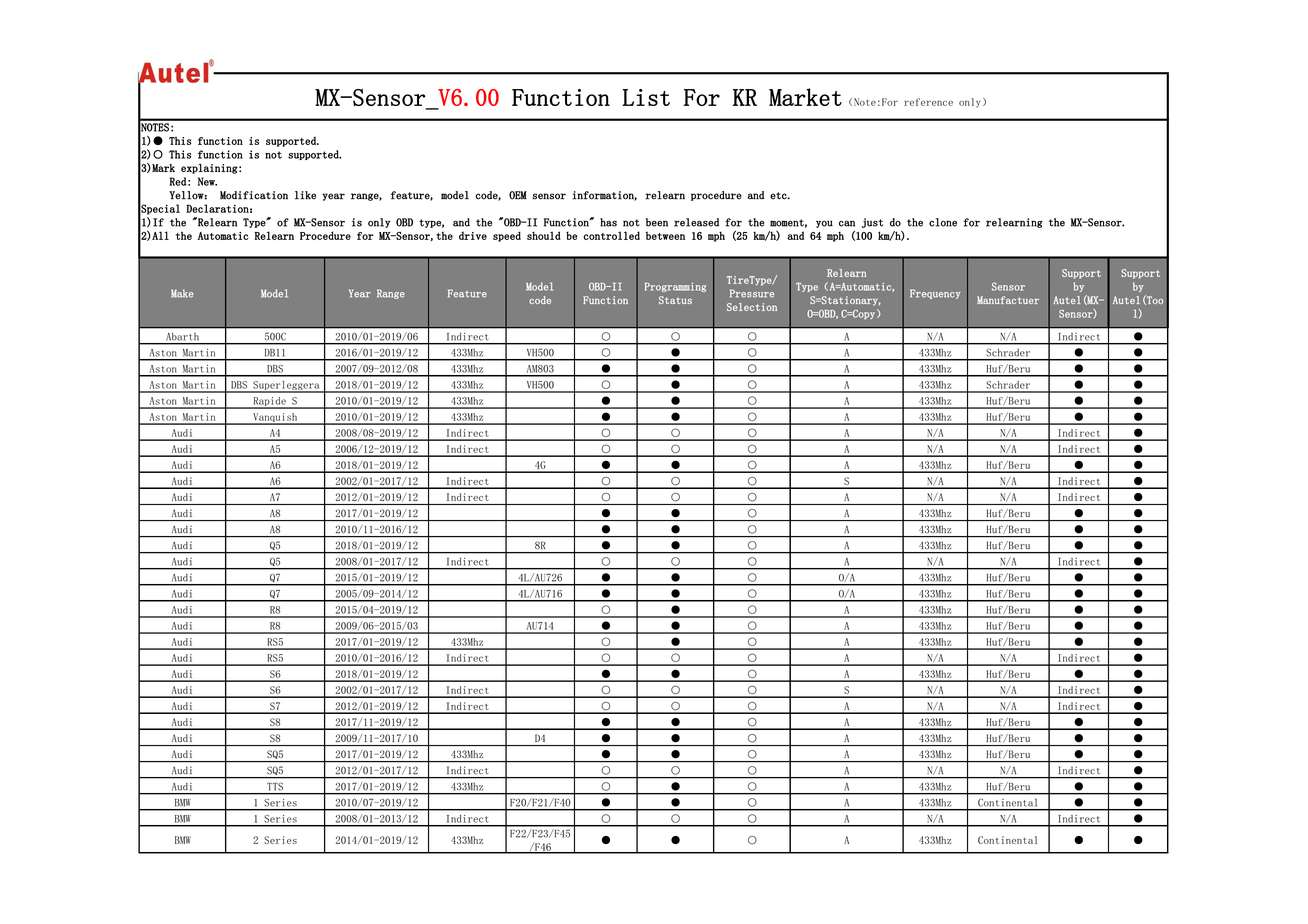  Describe the element at coordinates (518, 195) in the screenshot. I see `OEM` at that location.
